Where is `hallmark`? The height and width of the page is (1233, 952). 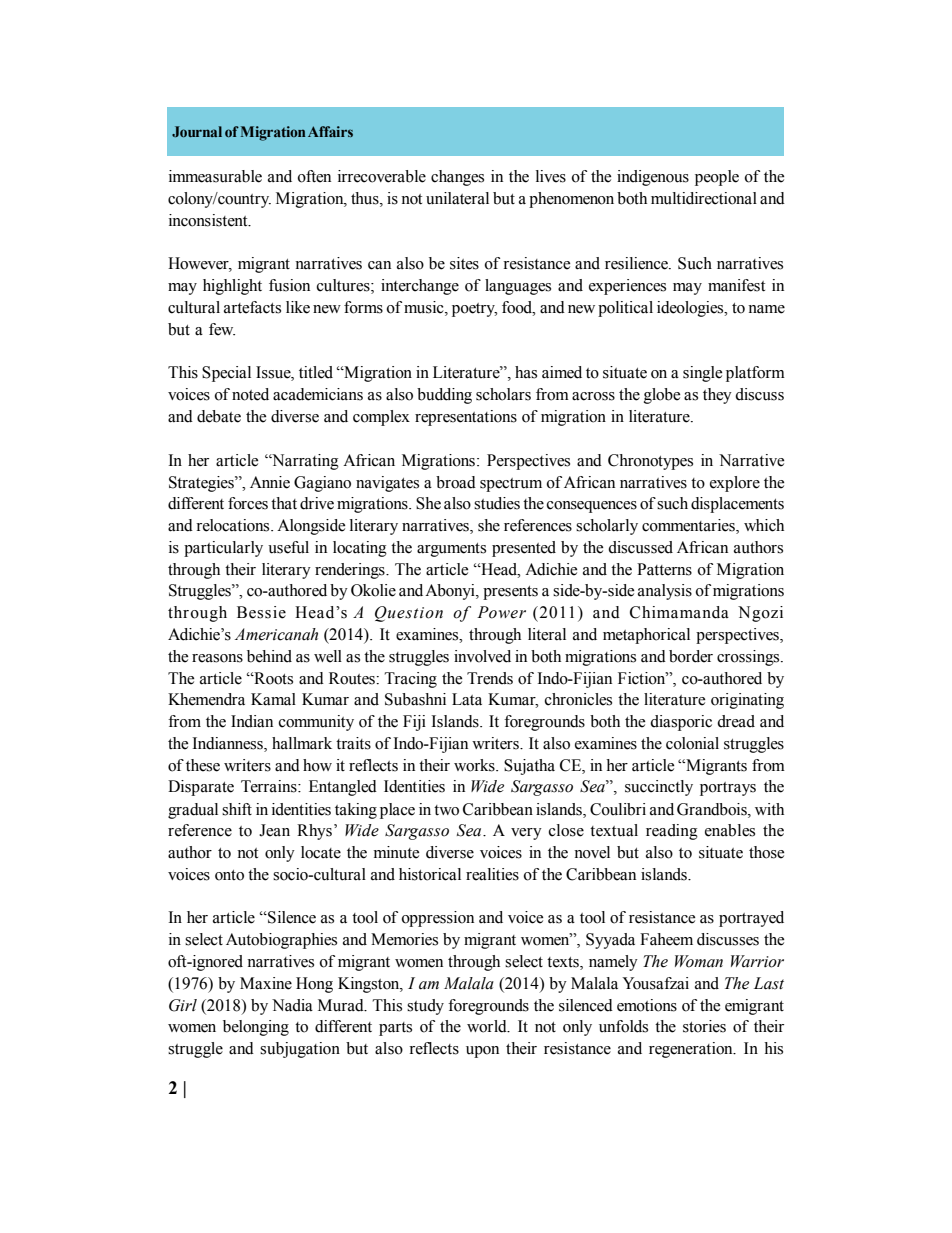
hallmark is located at coordinates (302, 743).
